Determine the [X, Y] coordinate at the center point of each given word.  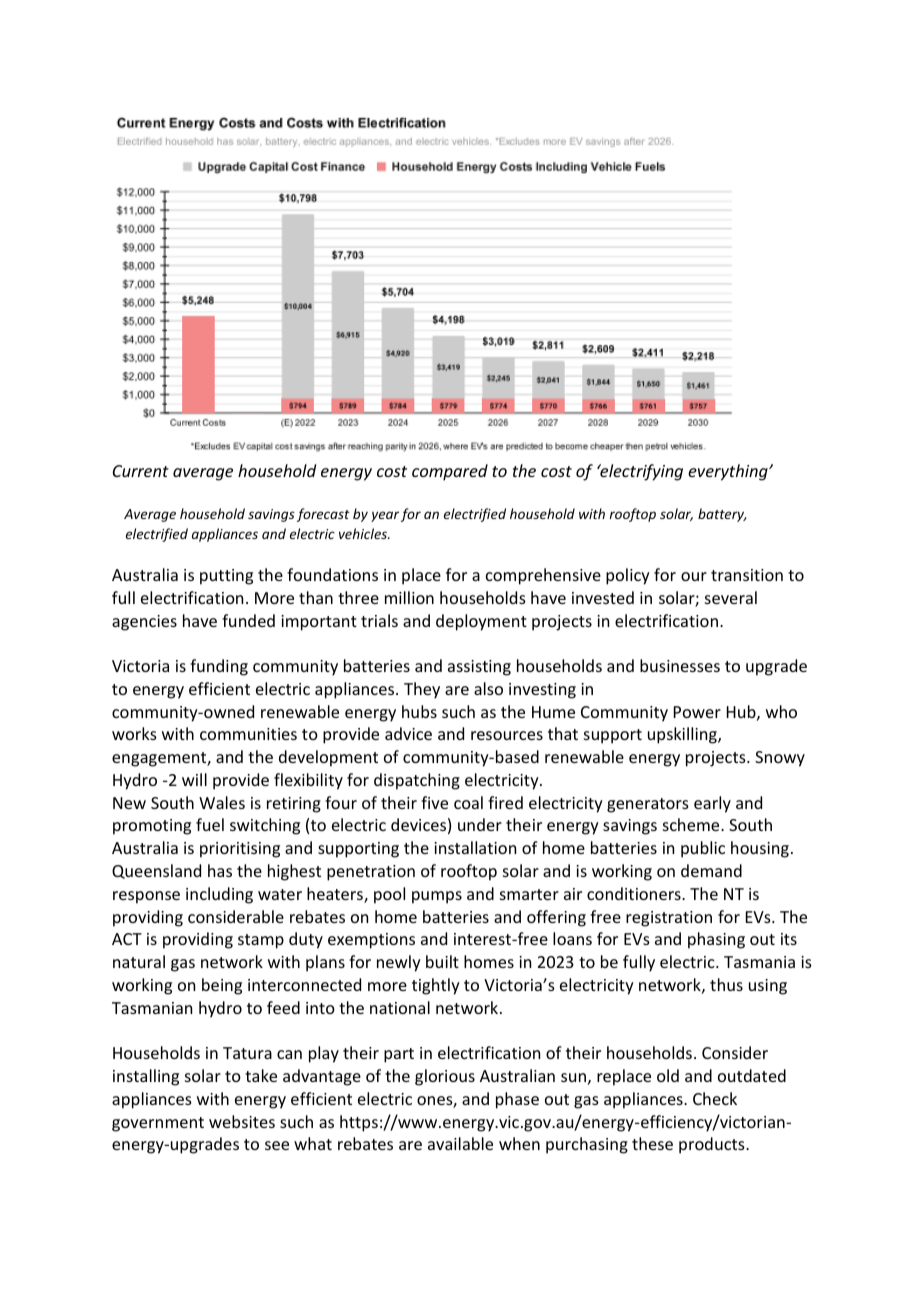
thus [726, 984]
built [442, 961]
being [222, 986]
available [460, 1143]
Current [141, 471]
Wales [222, 802]
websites [242, 1121]
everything [729, 472]
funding [219, 667]
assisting [479, 668]
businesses [680, 665]
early [712, 804]
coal [468, 802]
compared [450, 472]
